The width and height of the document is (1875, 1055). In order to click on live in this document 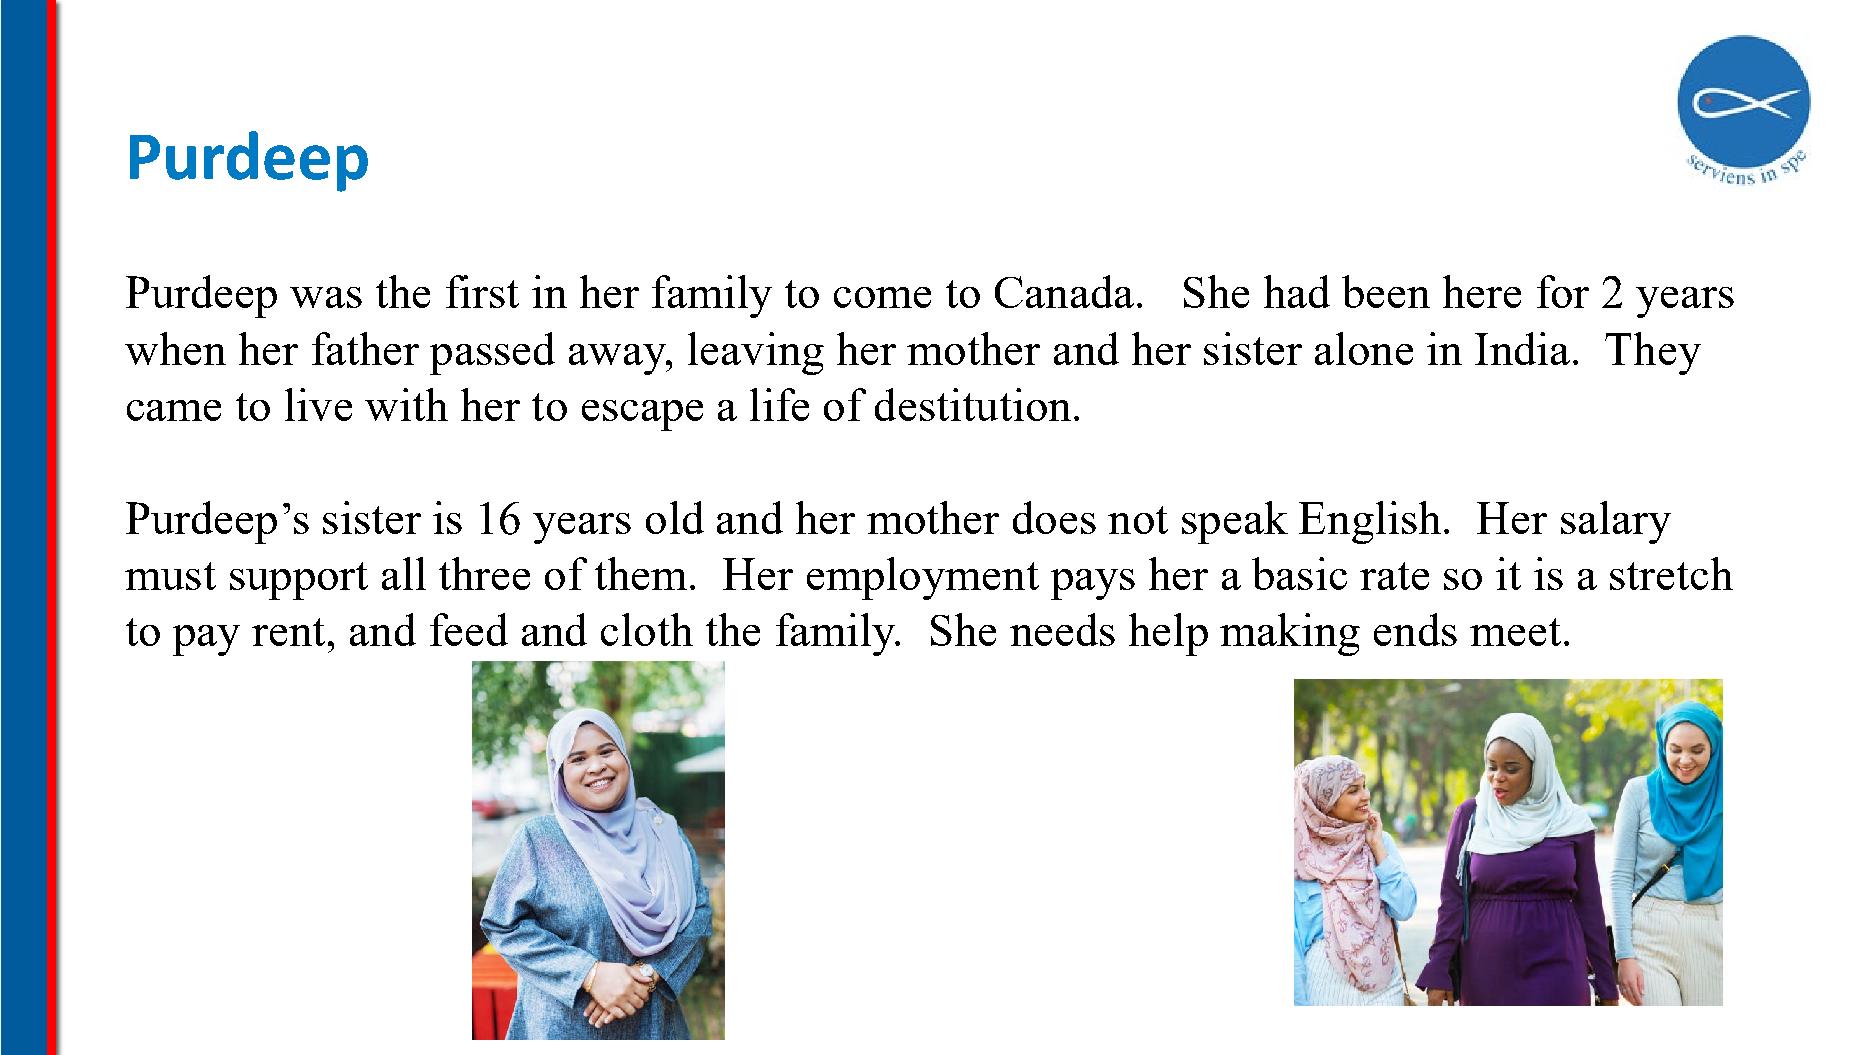, I will do `click(318, 404)`.
